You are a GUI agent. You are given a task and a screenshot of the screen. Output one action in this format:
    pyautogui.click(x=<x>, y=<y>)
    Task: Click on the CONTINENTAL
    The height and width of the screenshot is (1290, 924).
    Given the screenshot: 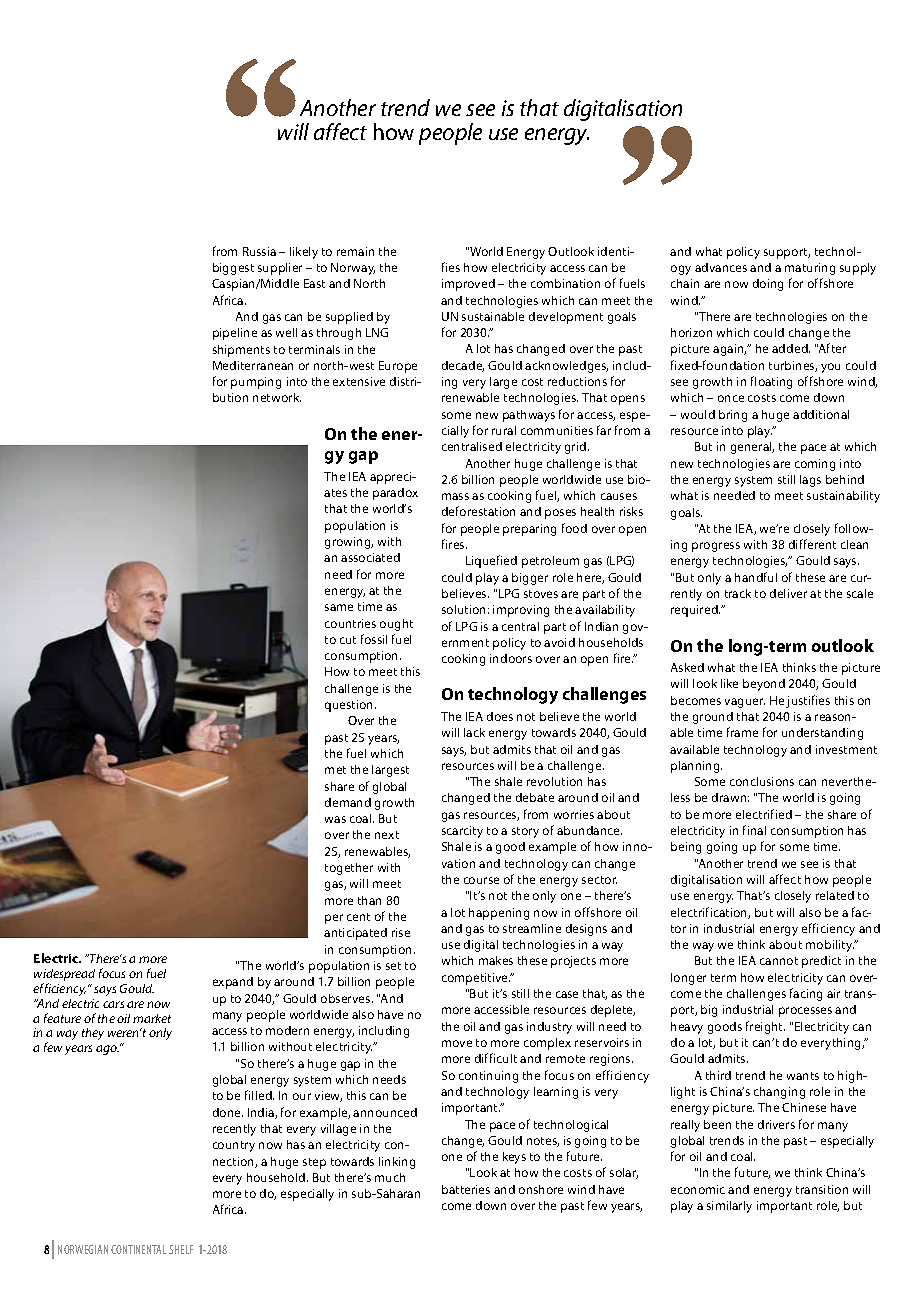 What is the action you would take?
    pyautogui.click(x=138, y=1249)
